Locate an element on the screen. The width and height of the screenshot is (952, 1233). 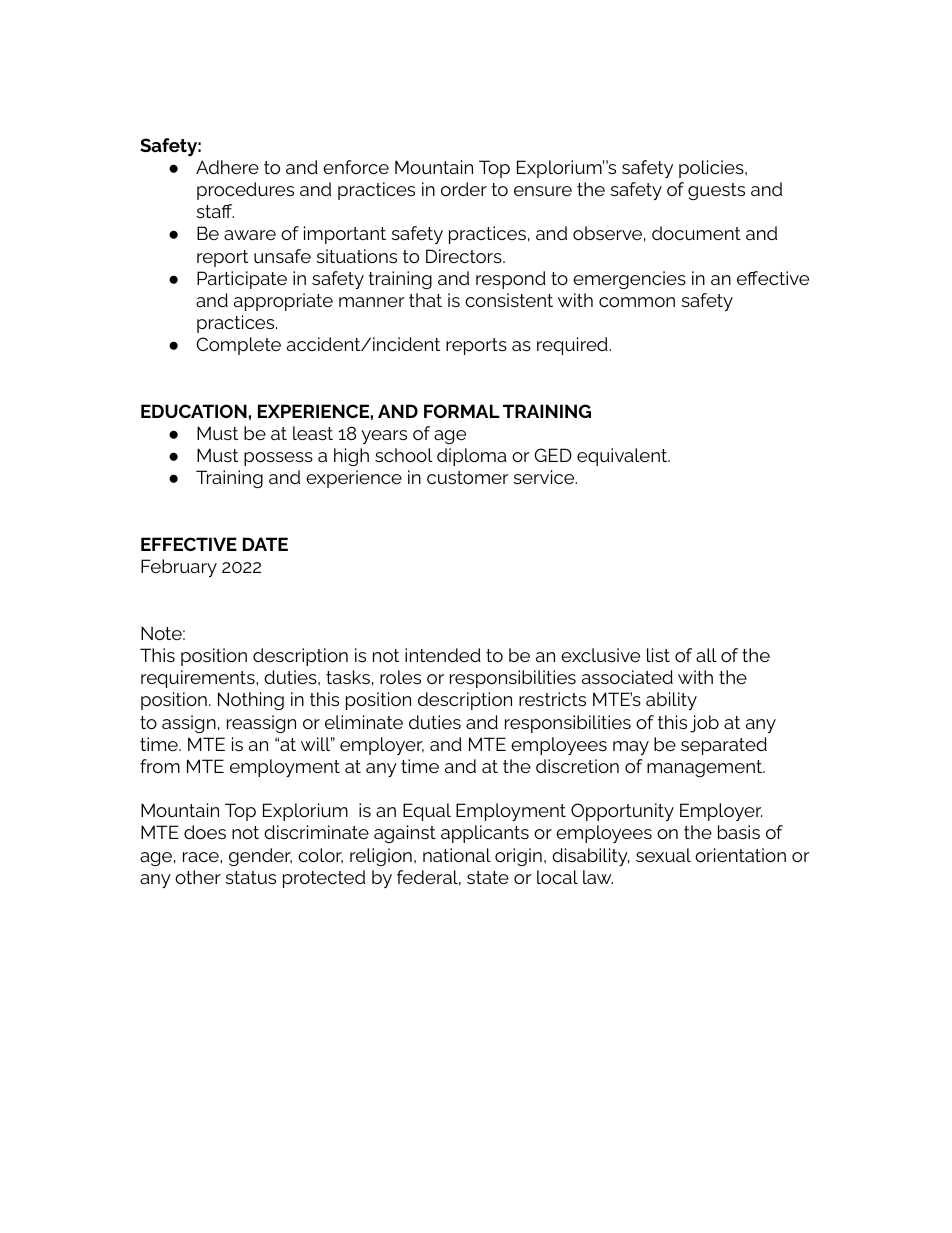
order is located at coordinates (464, 189).
